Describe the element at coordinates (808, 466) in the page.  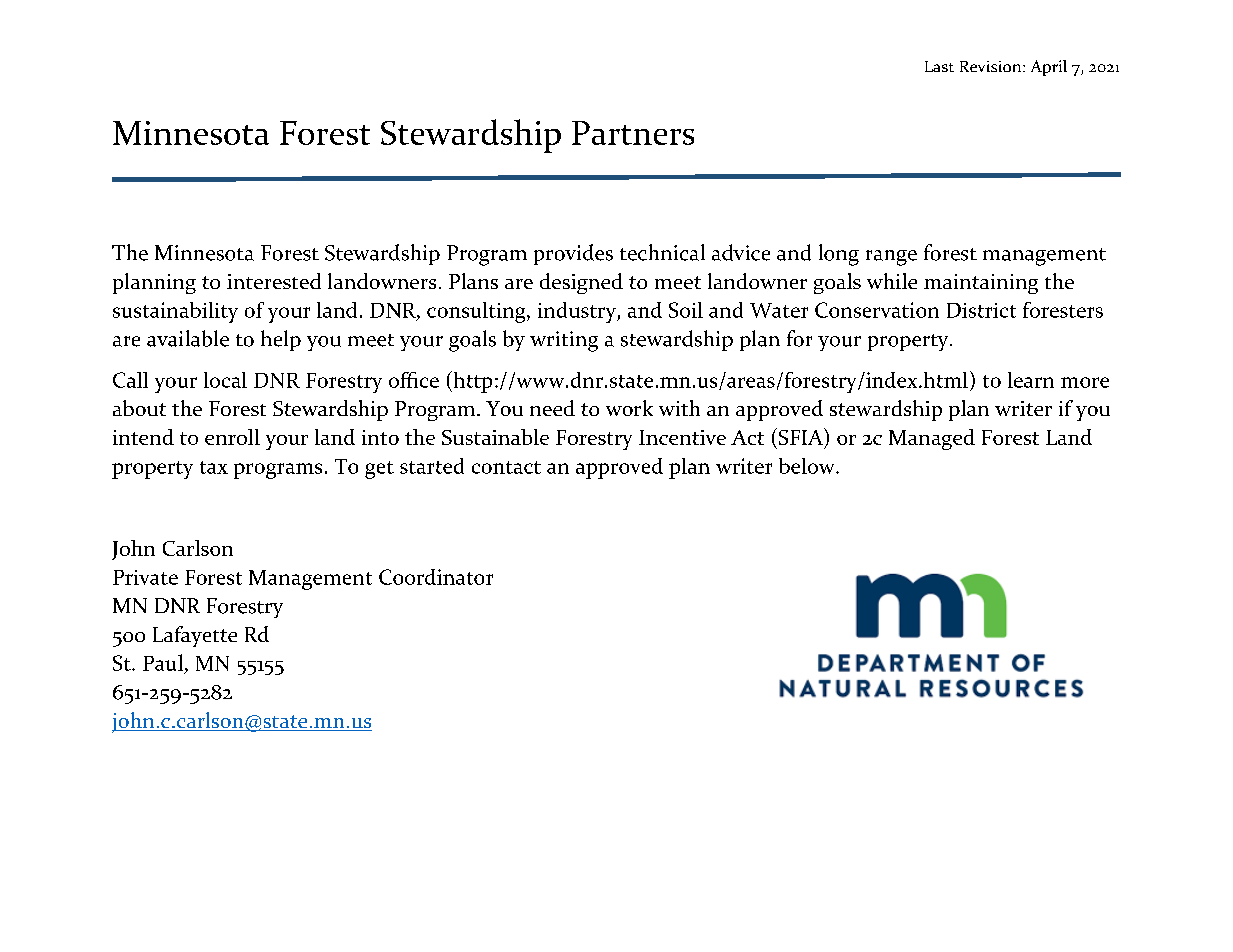
I see `below` at that location.
